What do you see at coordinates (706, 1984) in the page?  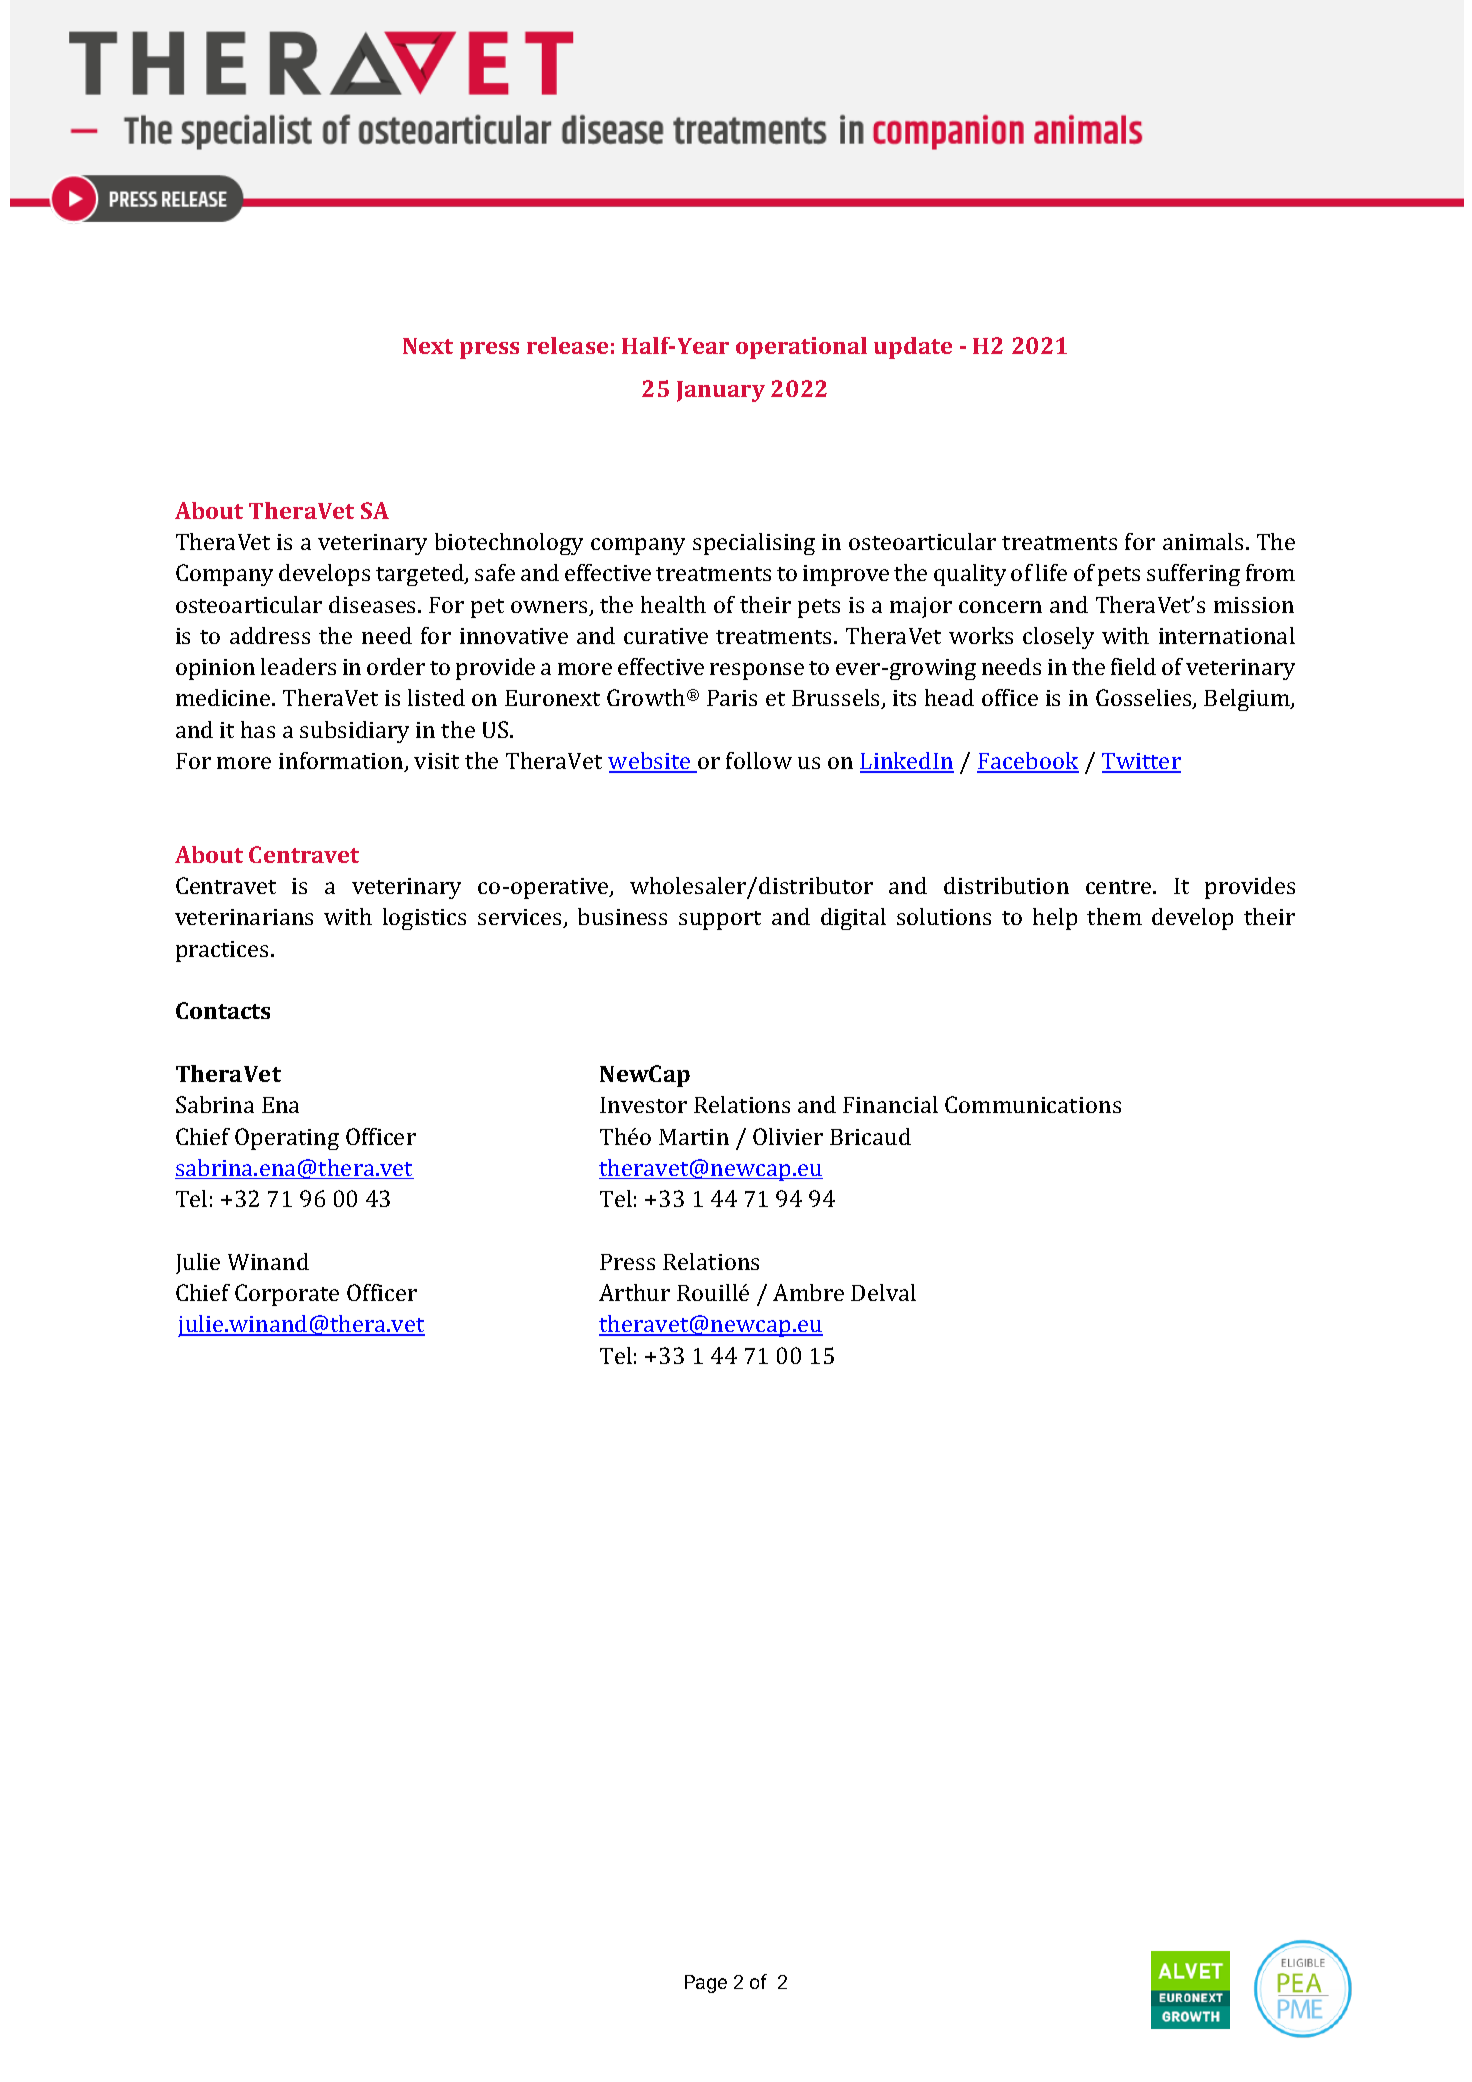 I see `Page` at bounding box center [706, 1984].
